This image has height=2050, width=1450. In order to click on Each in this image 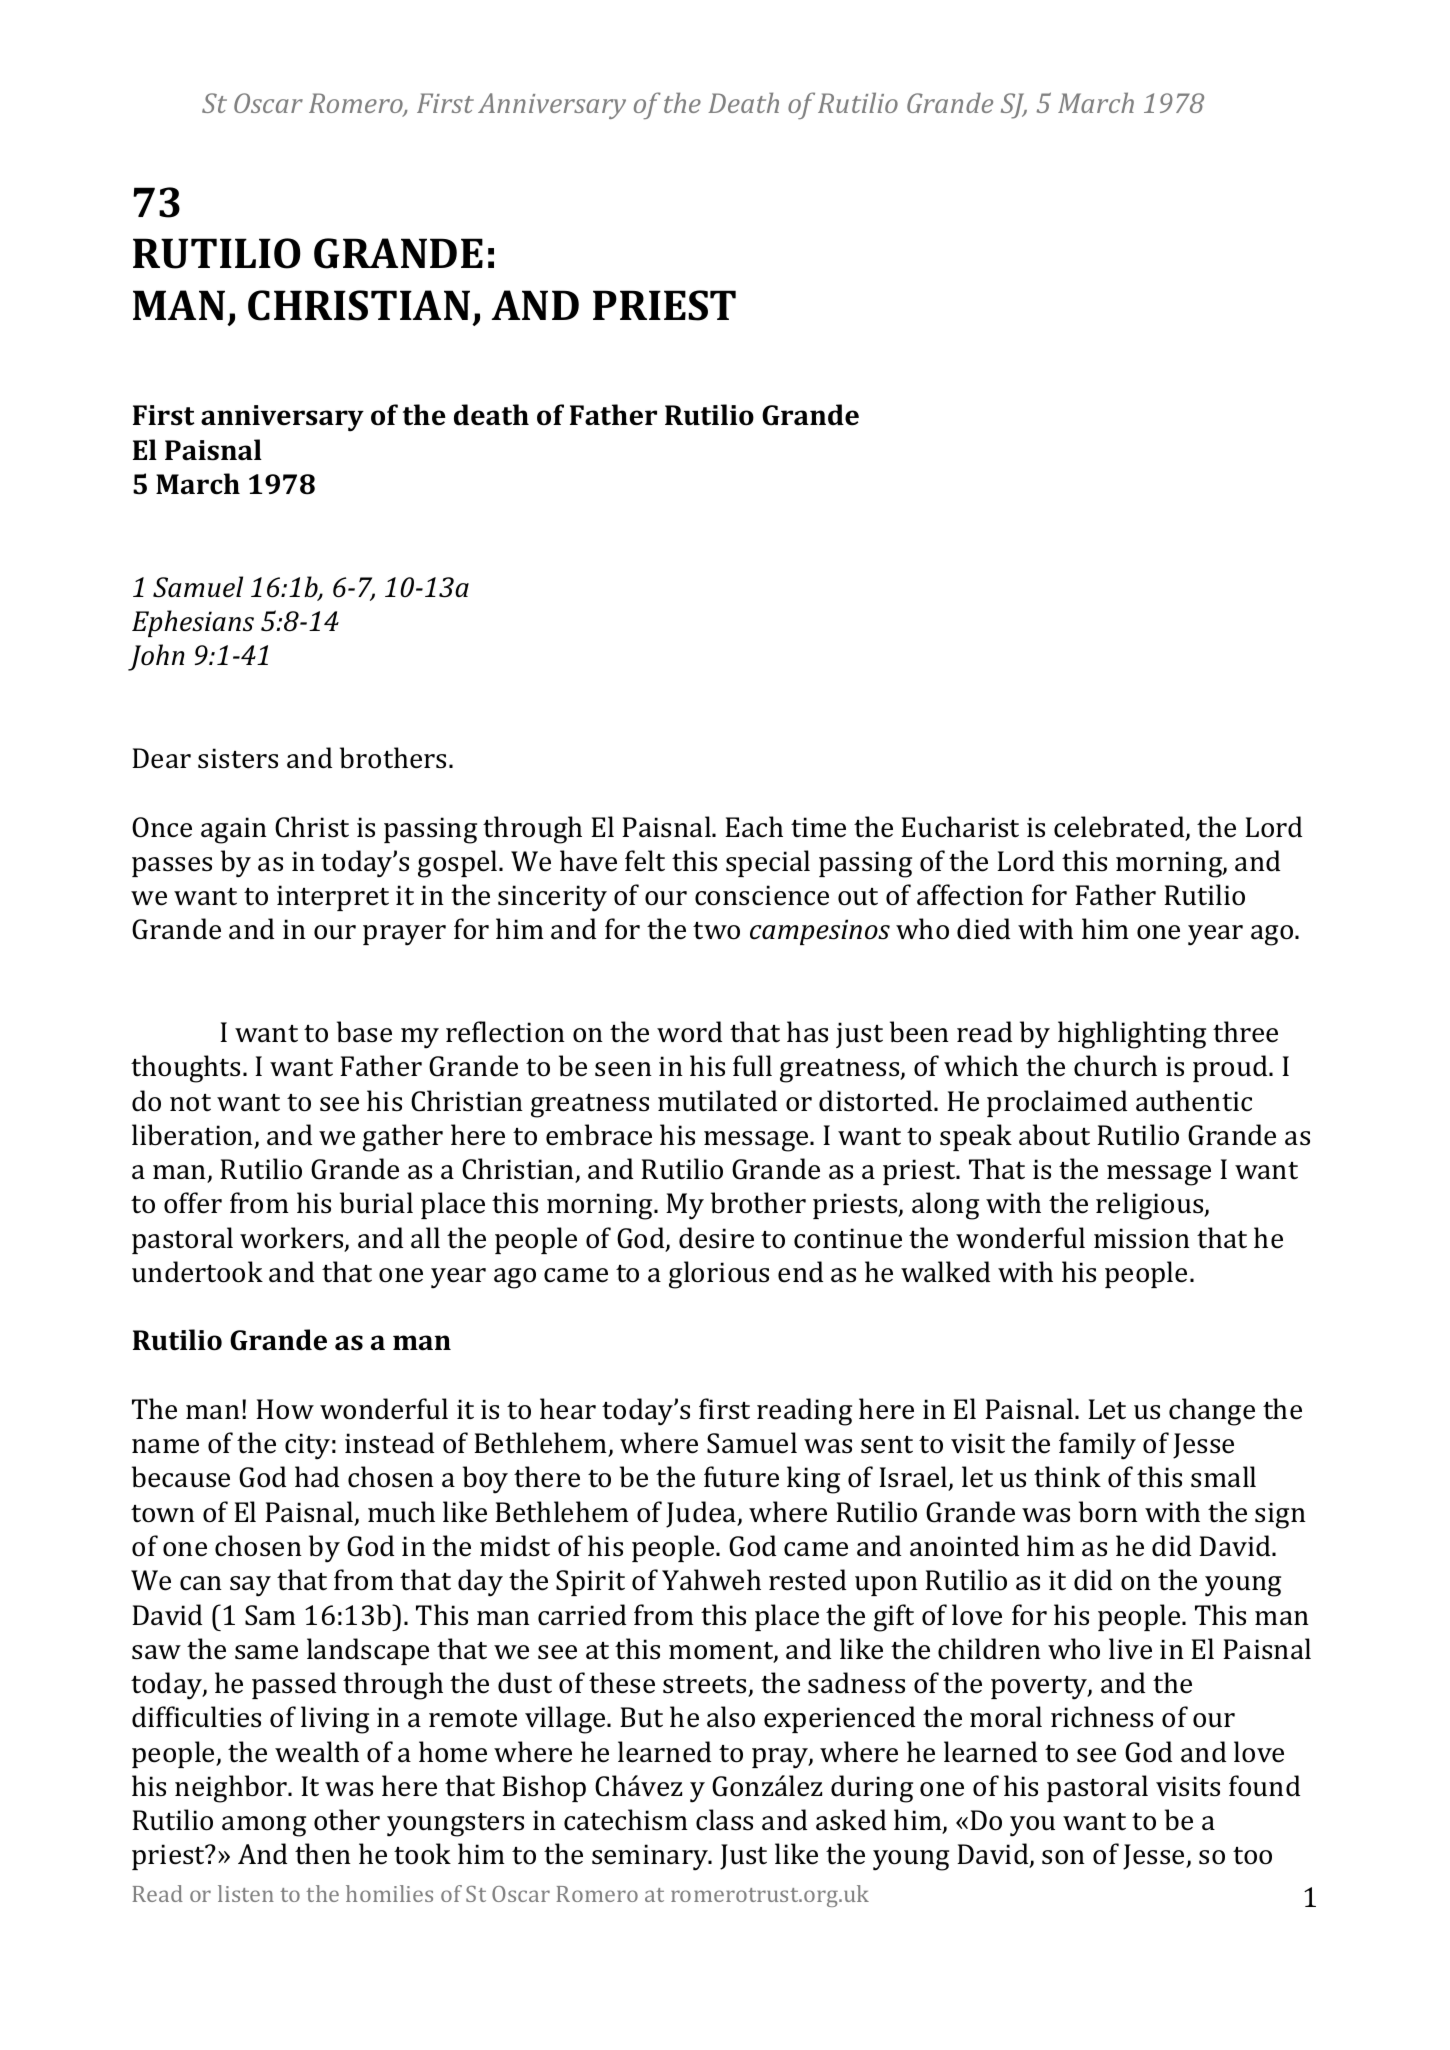, I will do `click(754, 827)`.
